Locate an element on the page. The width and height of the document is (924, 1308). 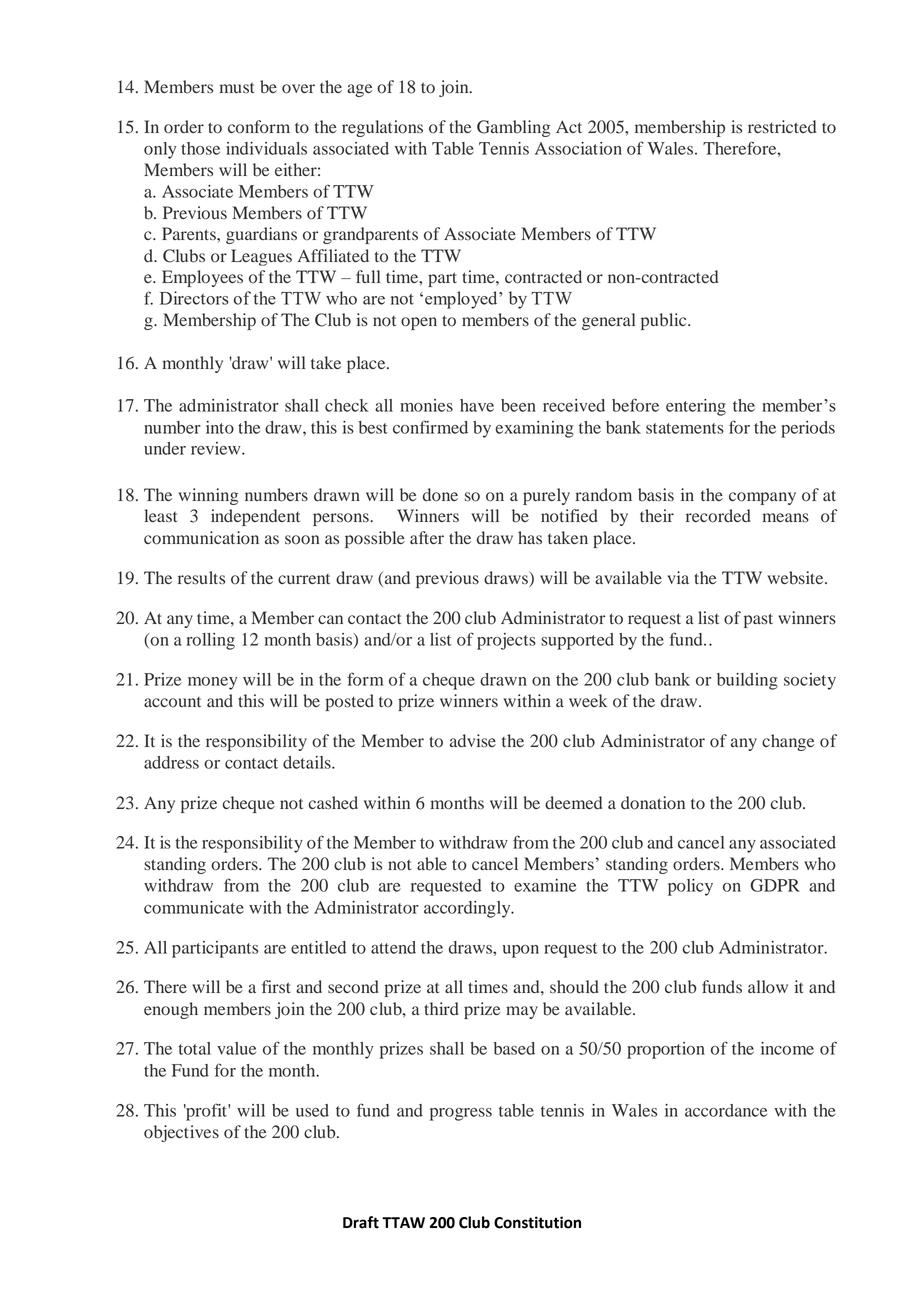
Constitution is located at coordinates (537, 1222).
